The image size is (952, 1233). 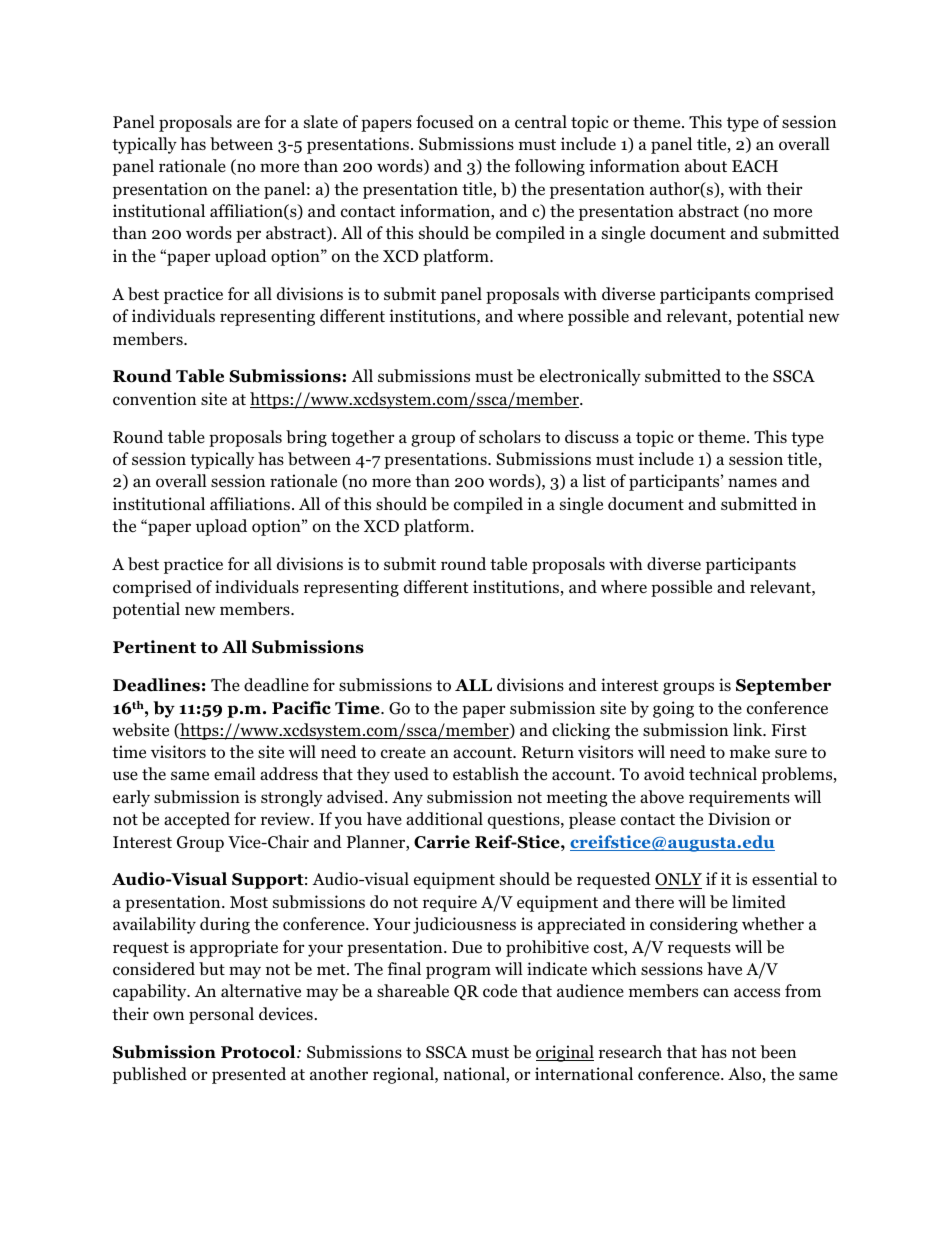 What do you see at coordinates (510, 437) in the image?
I see `scholars` at bounding box center [510, 437].
